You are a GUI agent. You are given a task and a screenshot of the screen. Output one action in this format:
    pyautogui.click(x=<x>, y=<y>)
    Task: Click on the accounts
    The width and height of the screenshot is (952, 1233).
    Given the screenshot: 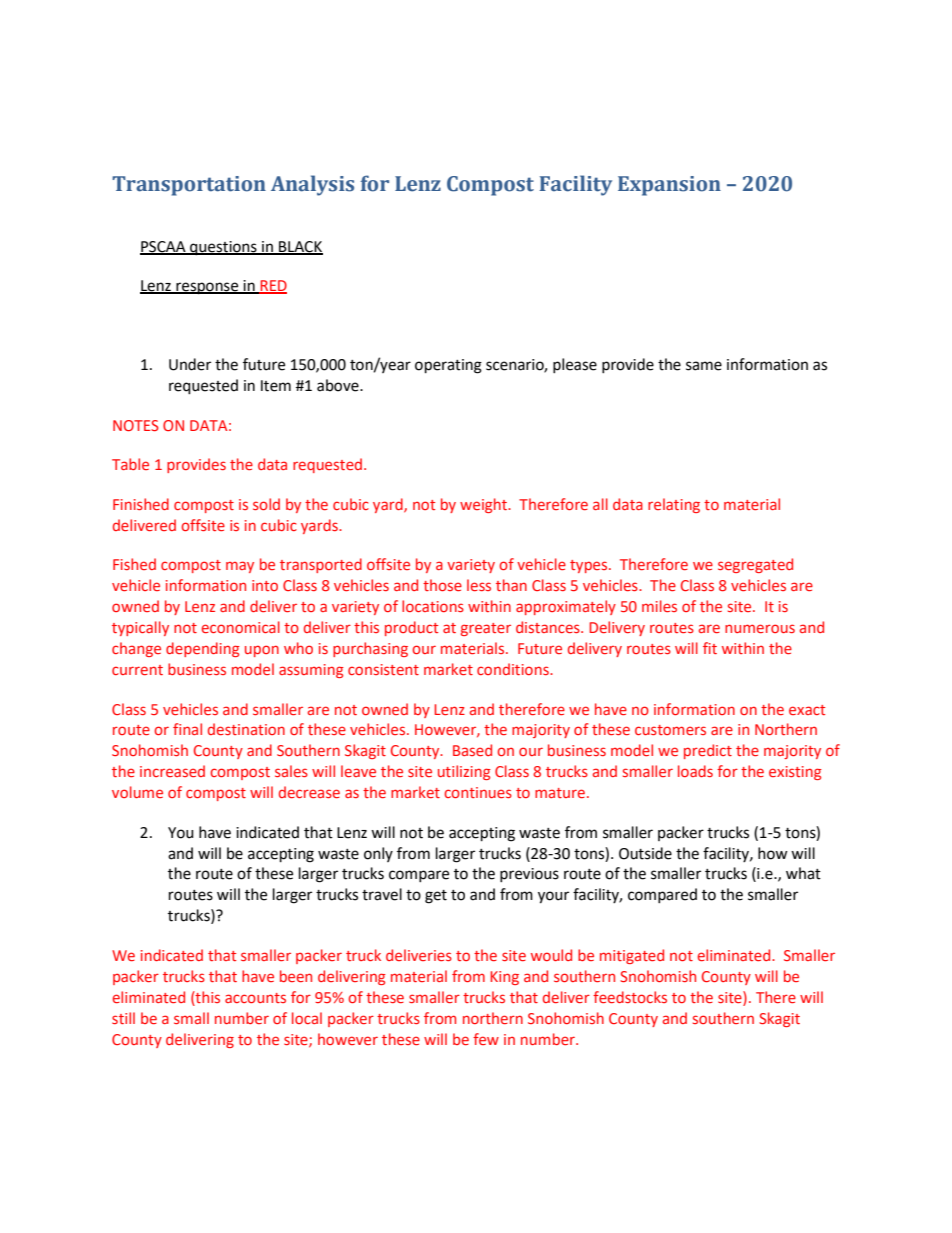 What is the action you would take?
    pyautogui.click(x=255, y=998)
